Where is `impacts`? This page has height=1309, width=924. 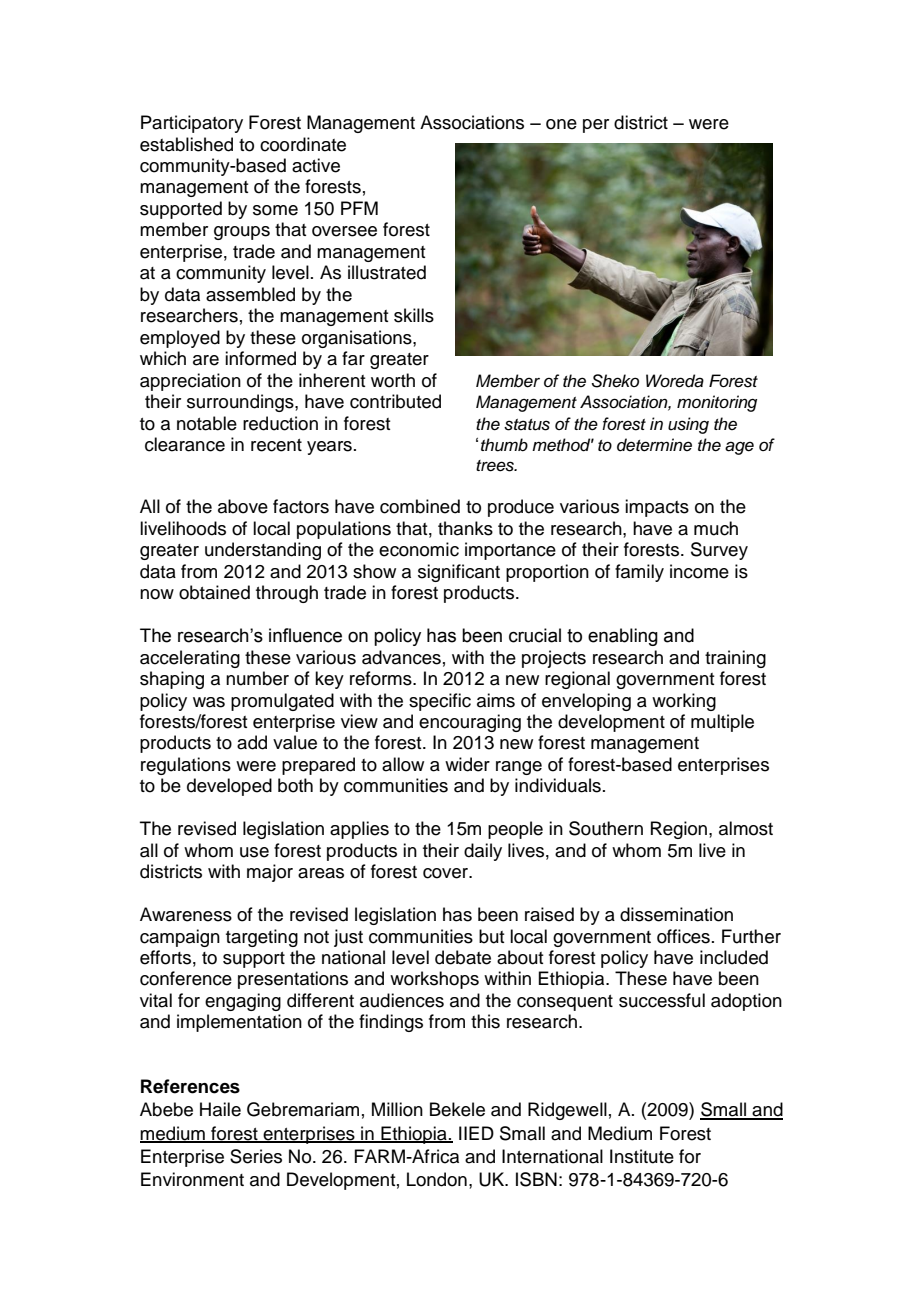 impacts is located at coordinates (657, 508).
